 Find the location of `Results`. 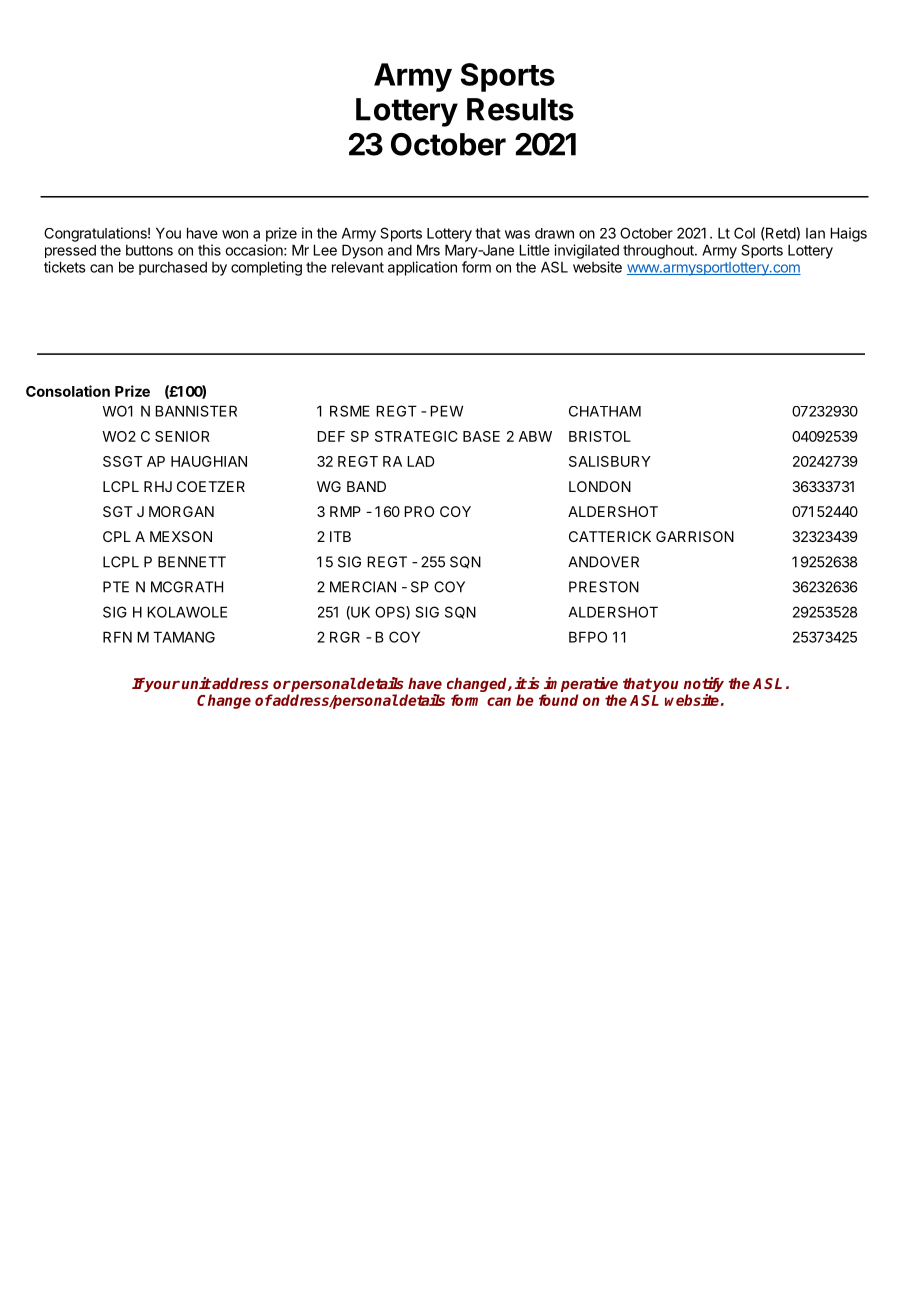

Results is located at coordinates (520, 109).
